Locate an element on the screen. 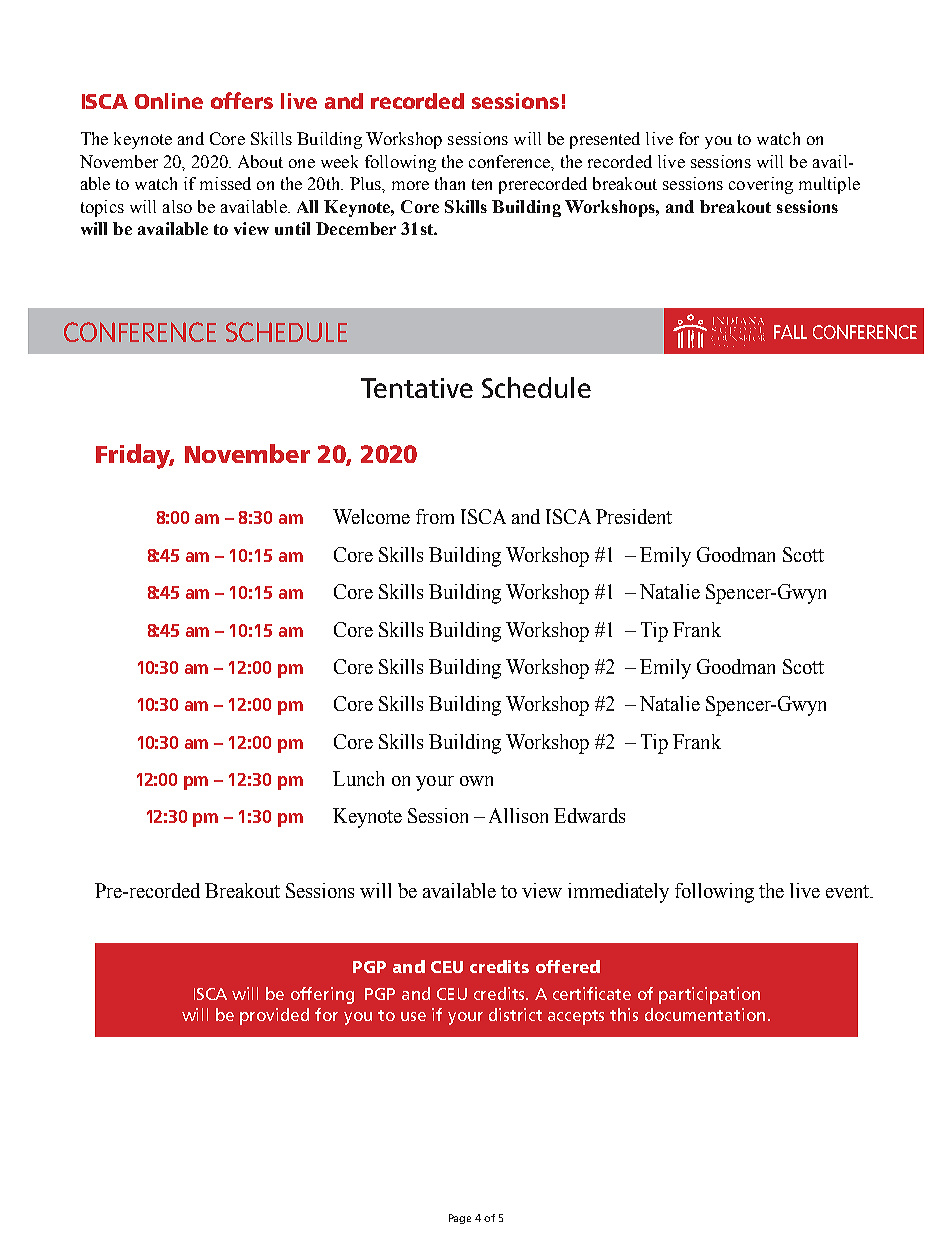  Allison is located at coordinates (518, 815).
